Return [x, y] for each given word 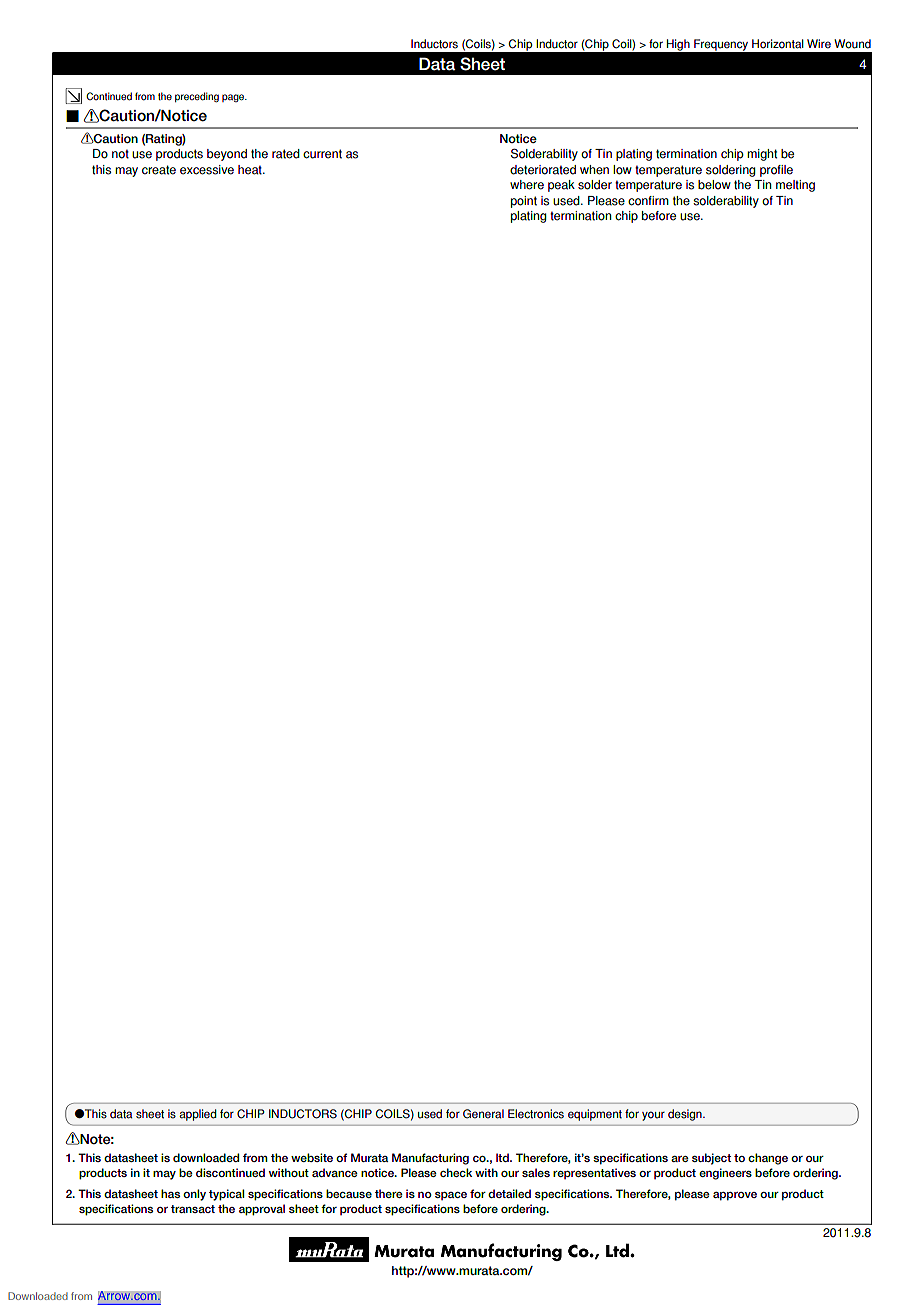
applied [198, 1115]
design [686, 1115]
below [714, 185]
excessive [207, 170]
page [234, 98]
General [483, 1114]
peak [561, 186]
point [524, 202]
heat [251, 170]
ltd [503, 1157]
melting [795, 186]
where [527, 185]
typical [226, 1195]
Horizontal [778, 44]
